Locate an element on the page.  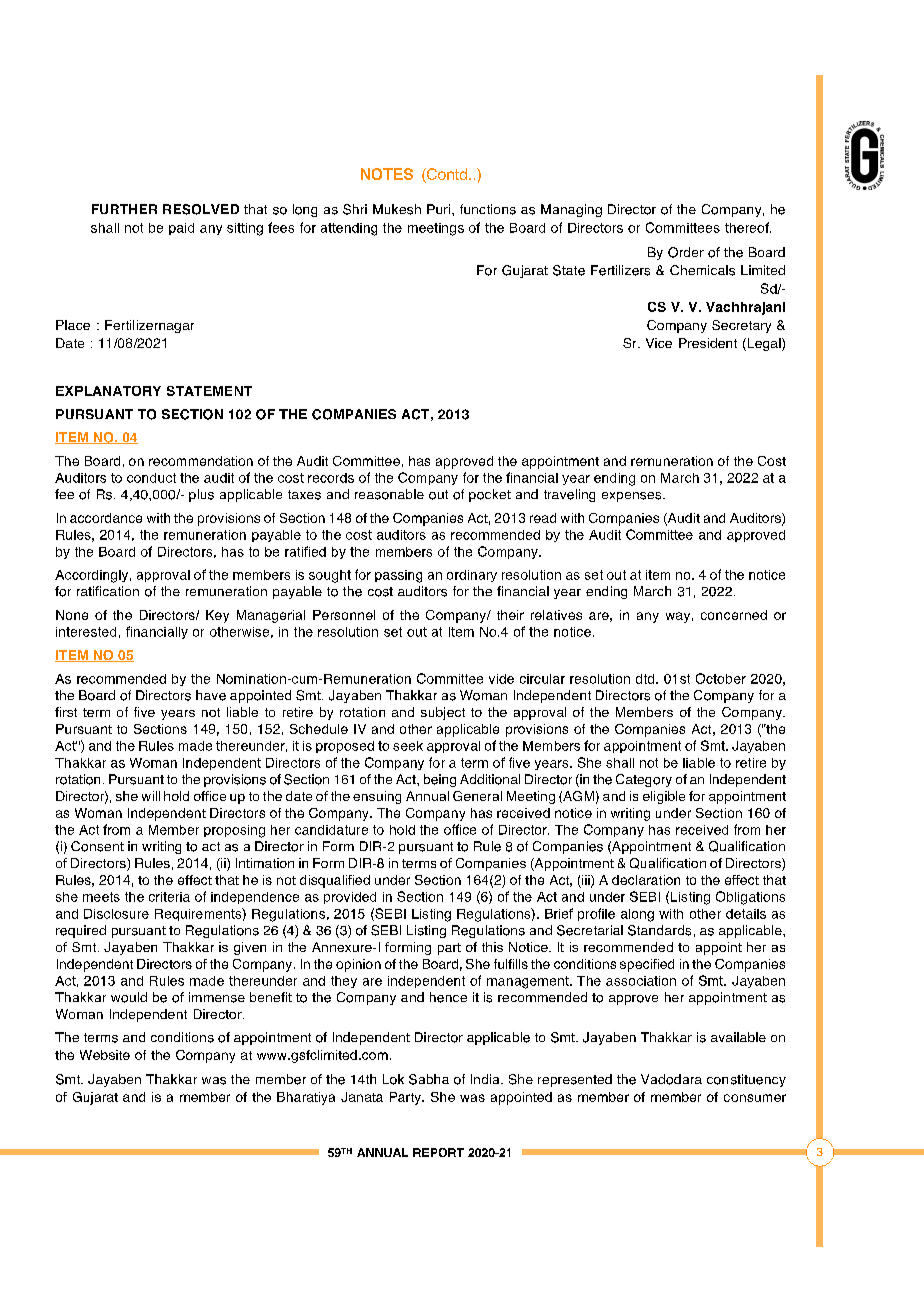
Mukesh is located at coordinates (397, 209).
